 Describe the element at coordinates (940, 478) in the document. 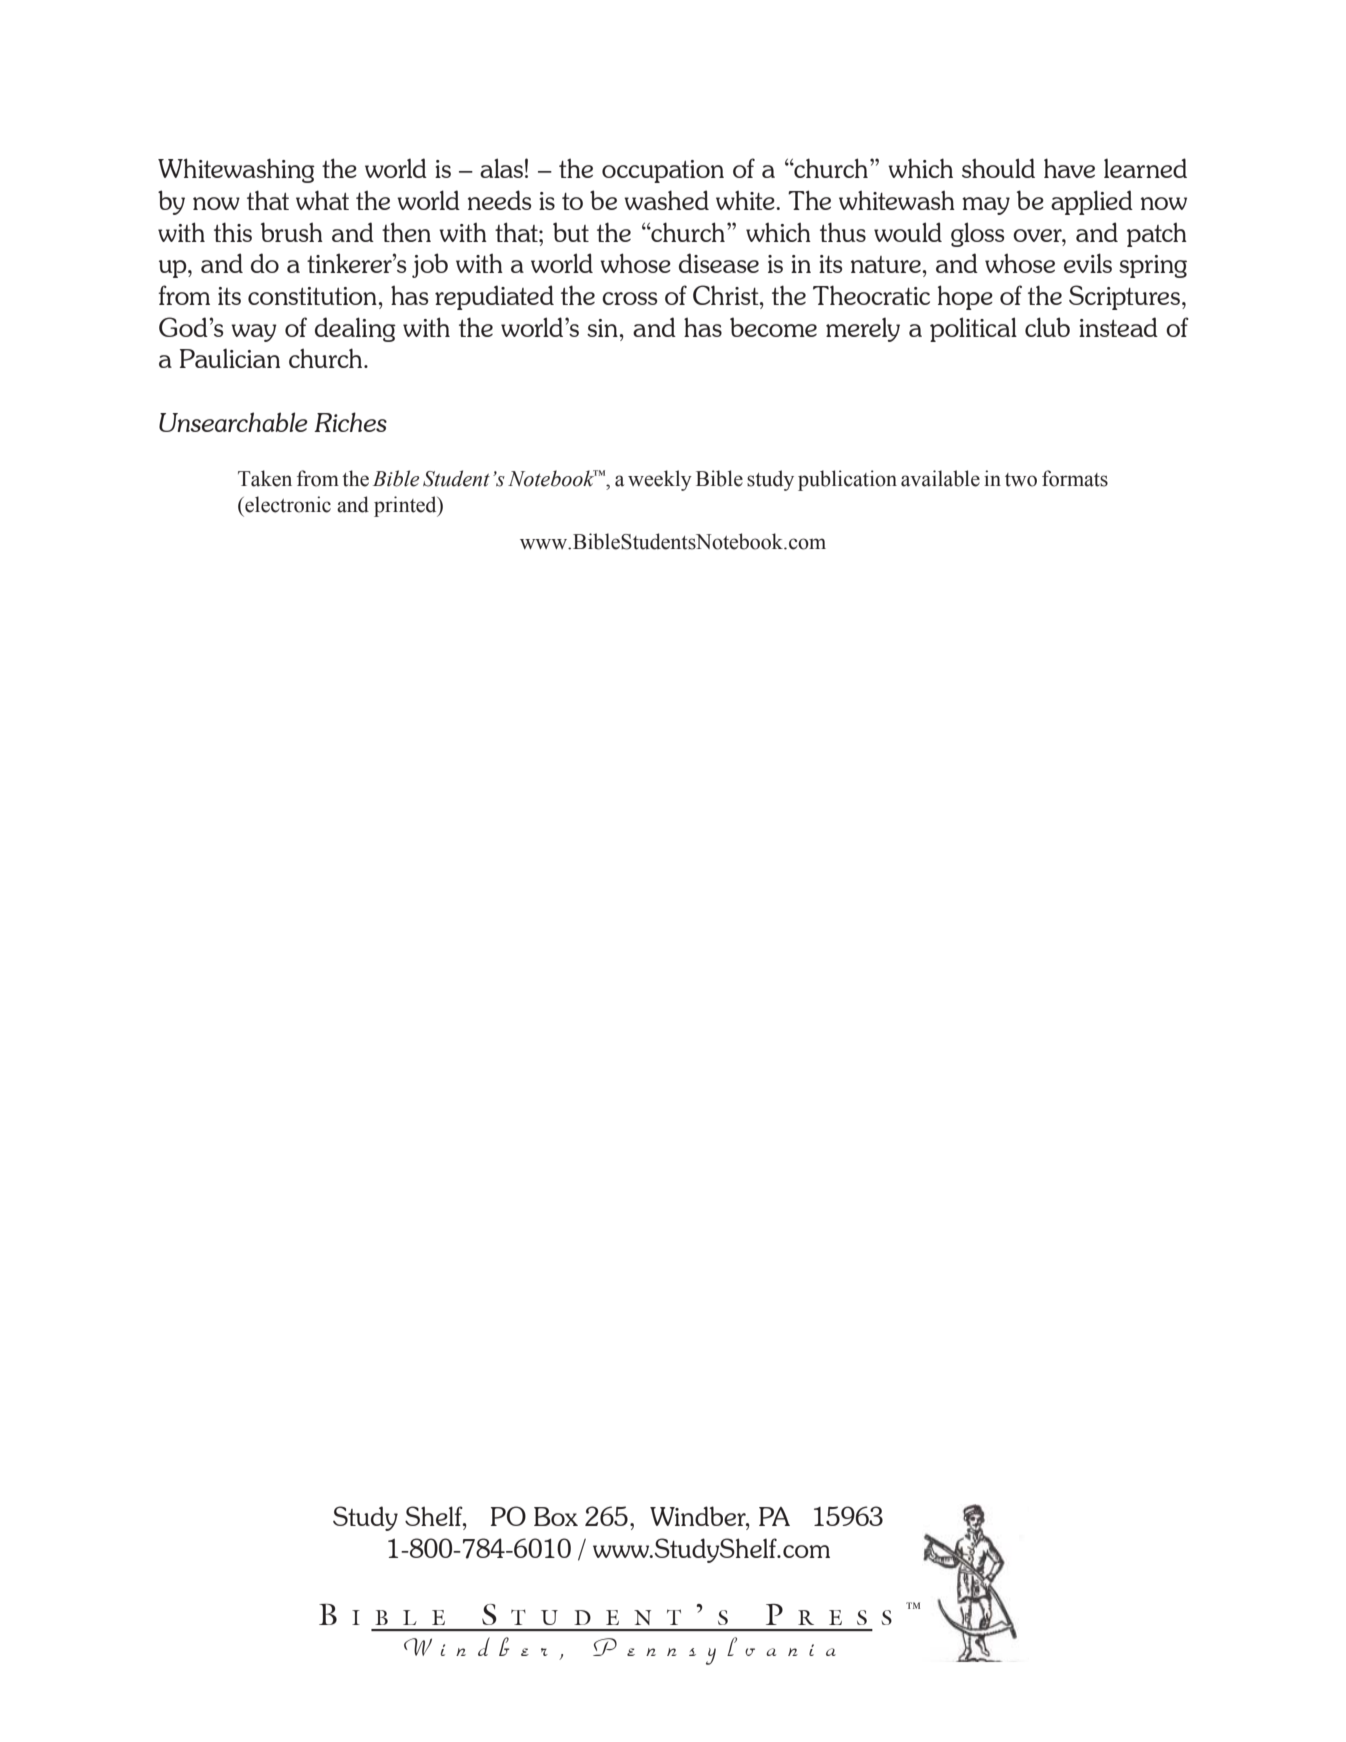

I see `available` at that location.
